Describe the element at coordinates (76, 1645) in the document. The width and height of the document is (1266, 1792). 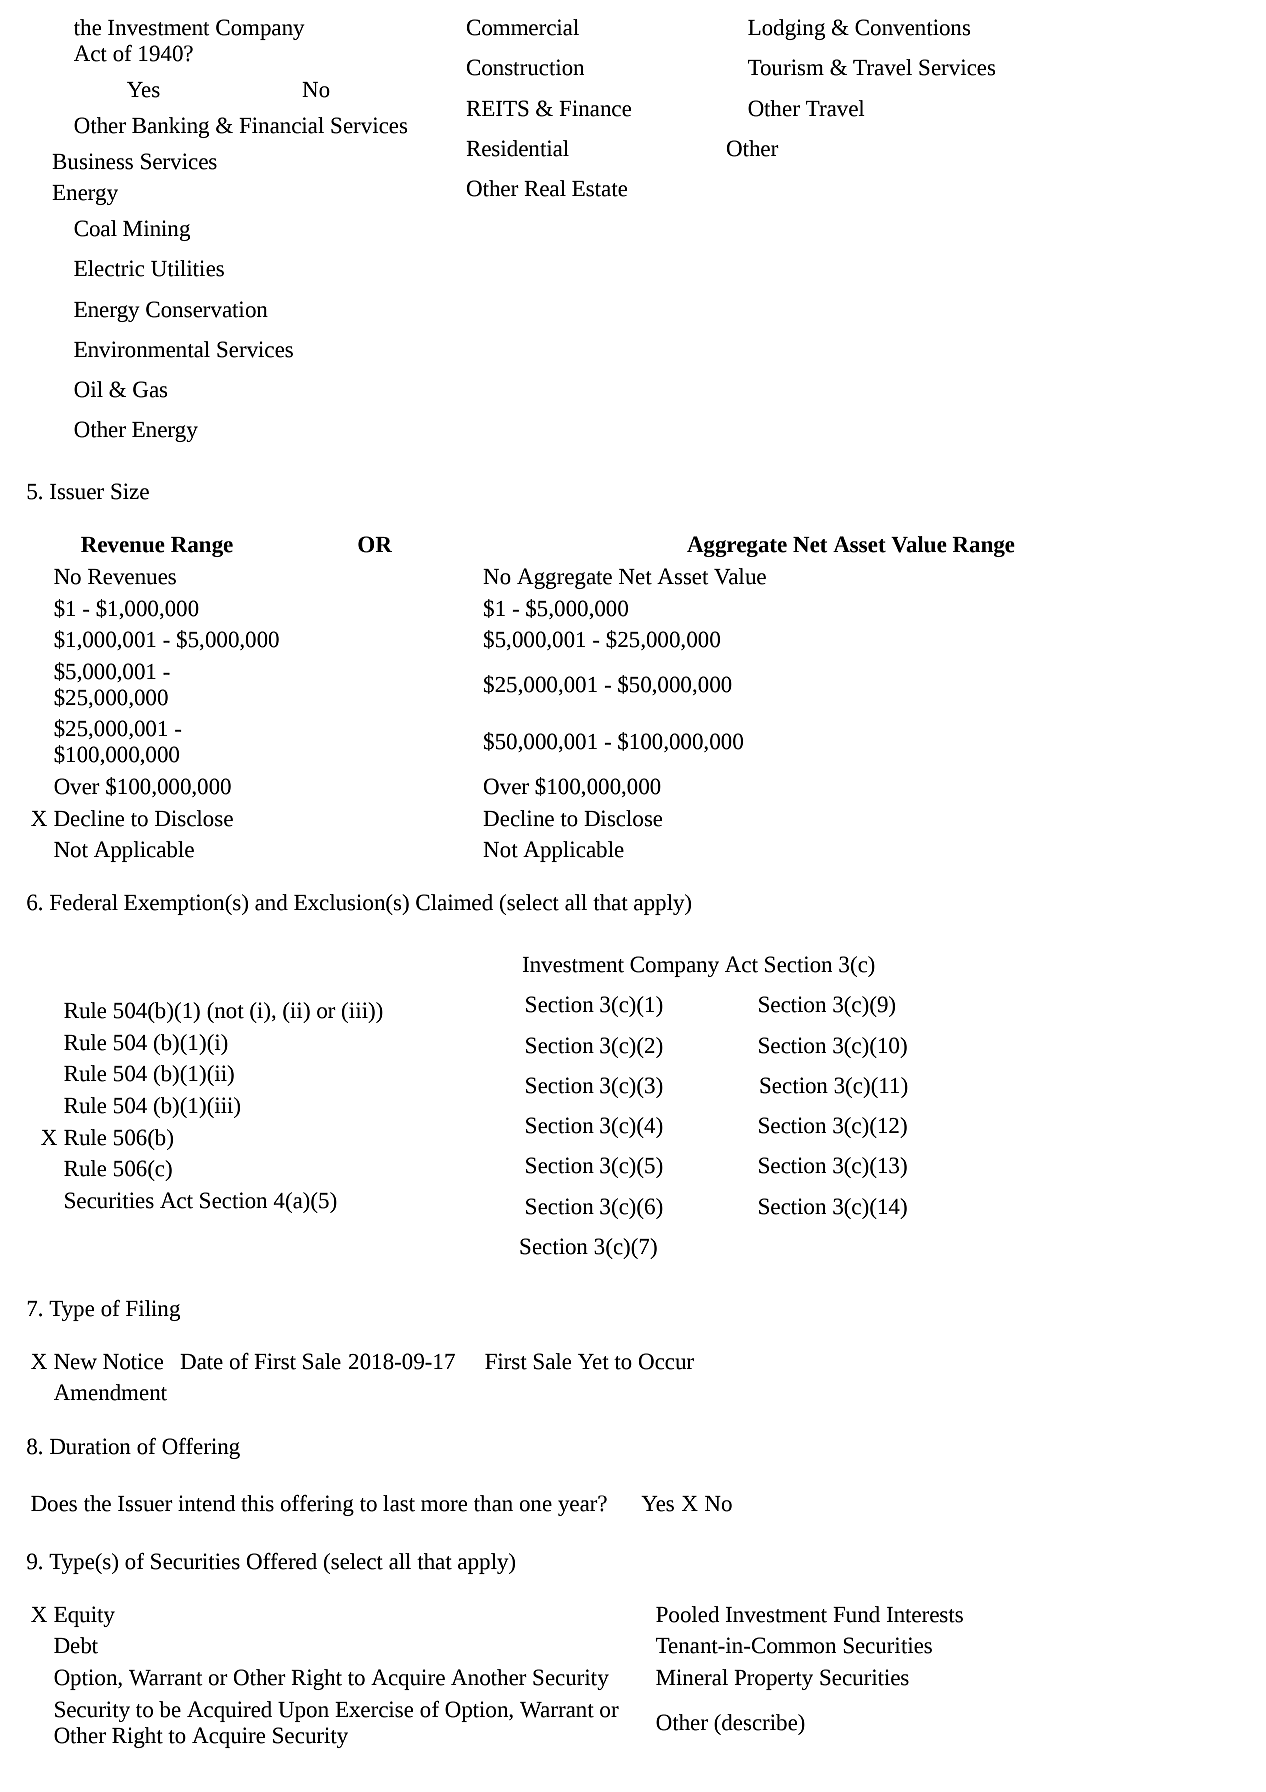
I see `Debt` at that location.
